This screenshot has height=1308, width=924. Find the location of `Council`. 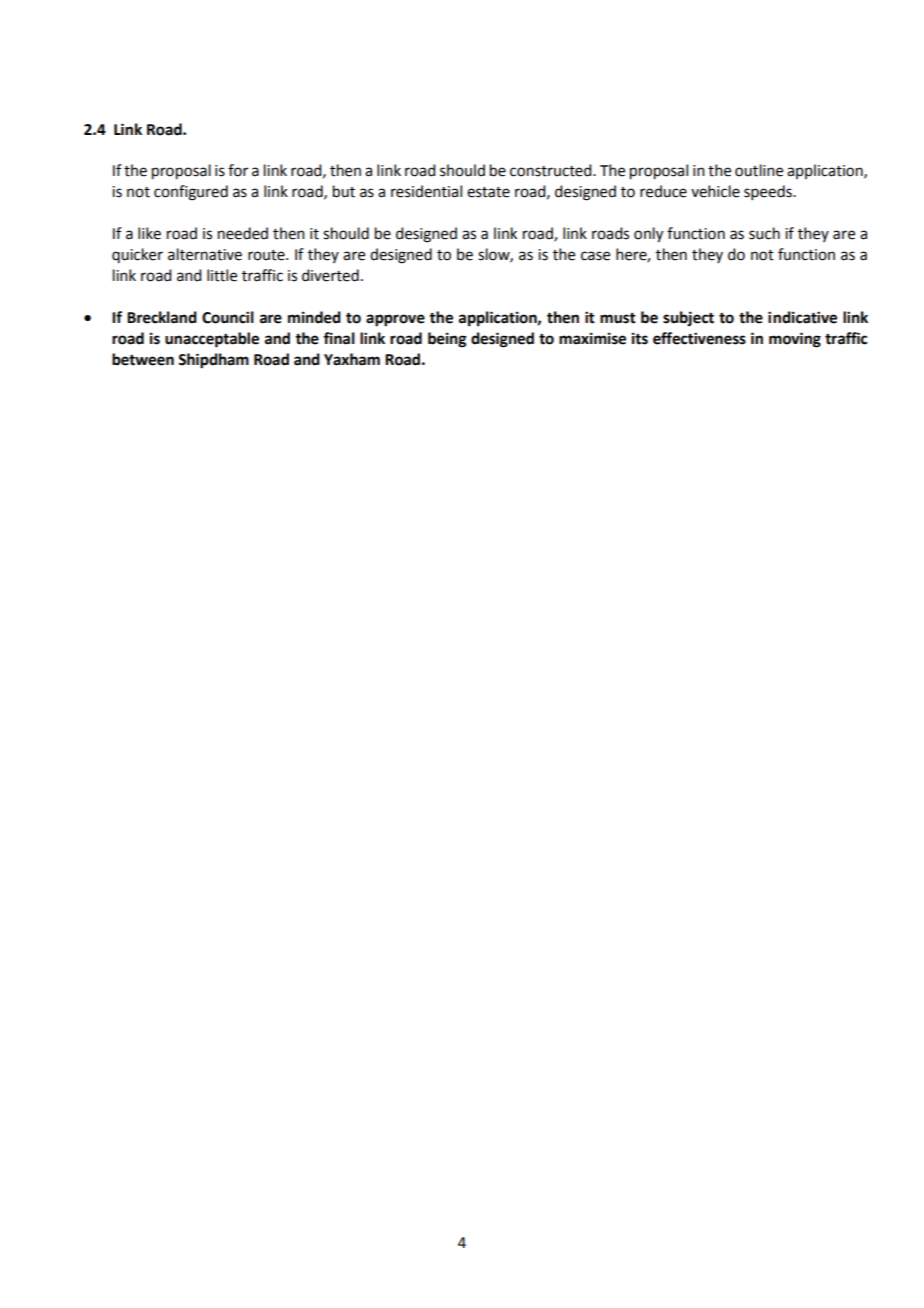

Council is located at coordinates (228, 317).
